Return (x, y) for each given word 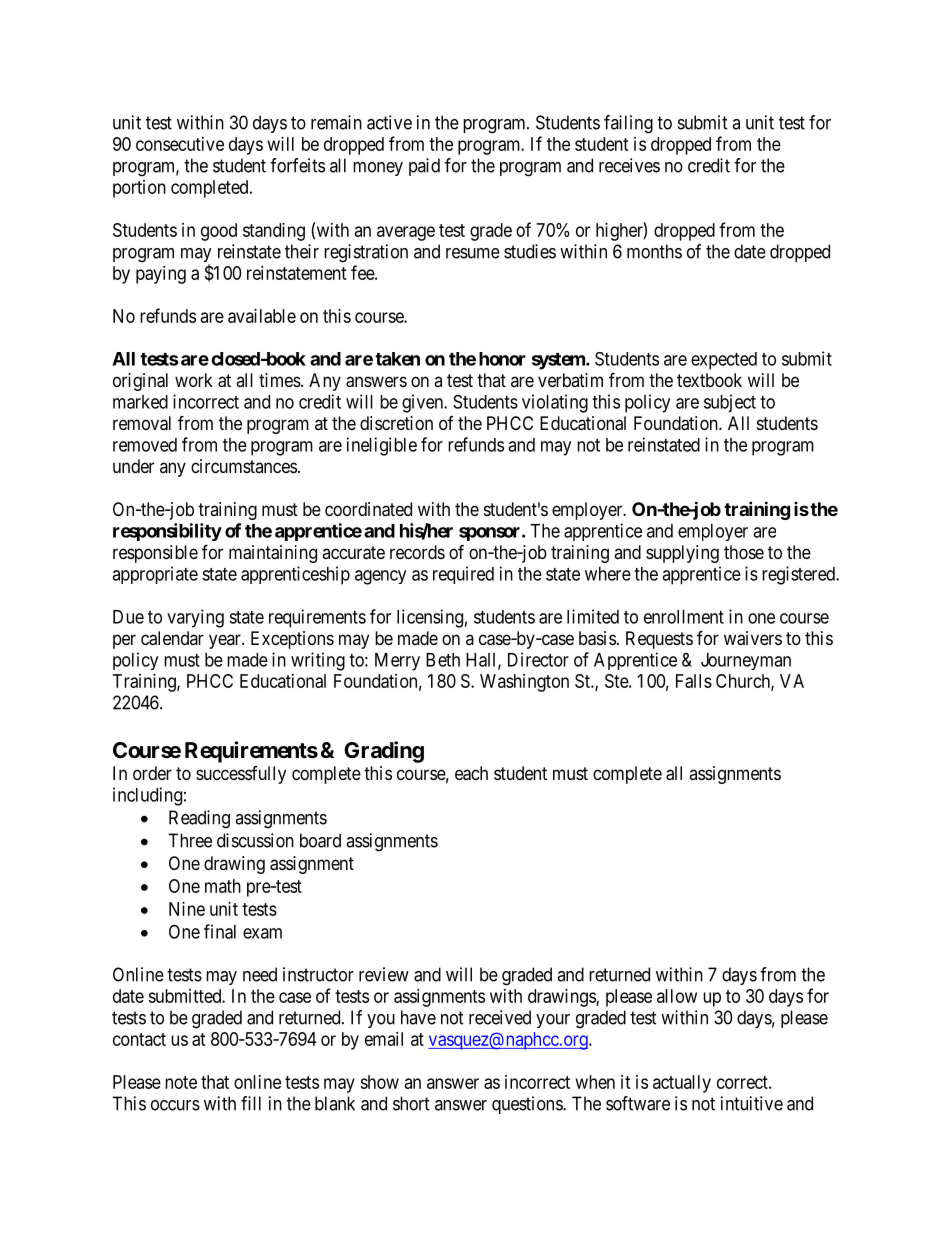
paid (424, 167)
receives (629, 165)
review (384, 974)
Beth (443, 660)
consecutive (180, 144)
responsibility (167, 532)
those (744, 552)
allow (677, 996)
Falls (694, 681)
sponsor (491, 534)
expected (724, 361)
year (226, 641)
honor (502, 359)
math (223, 886)
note (181, 1082)
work (194, 380)
